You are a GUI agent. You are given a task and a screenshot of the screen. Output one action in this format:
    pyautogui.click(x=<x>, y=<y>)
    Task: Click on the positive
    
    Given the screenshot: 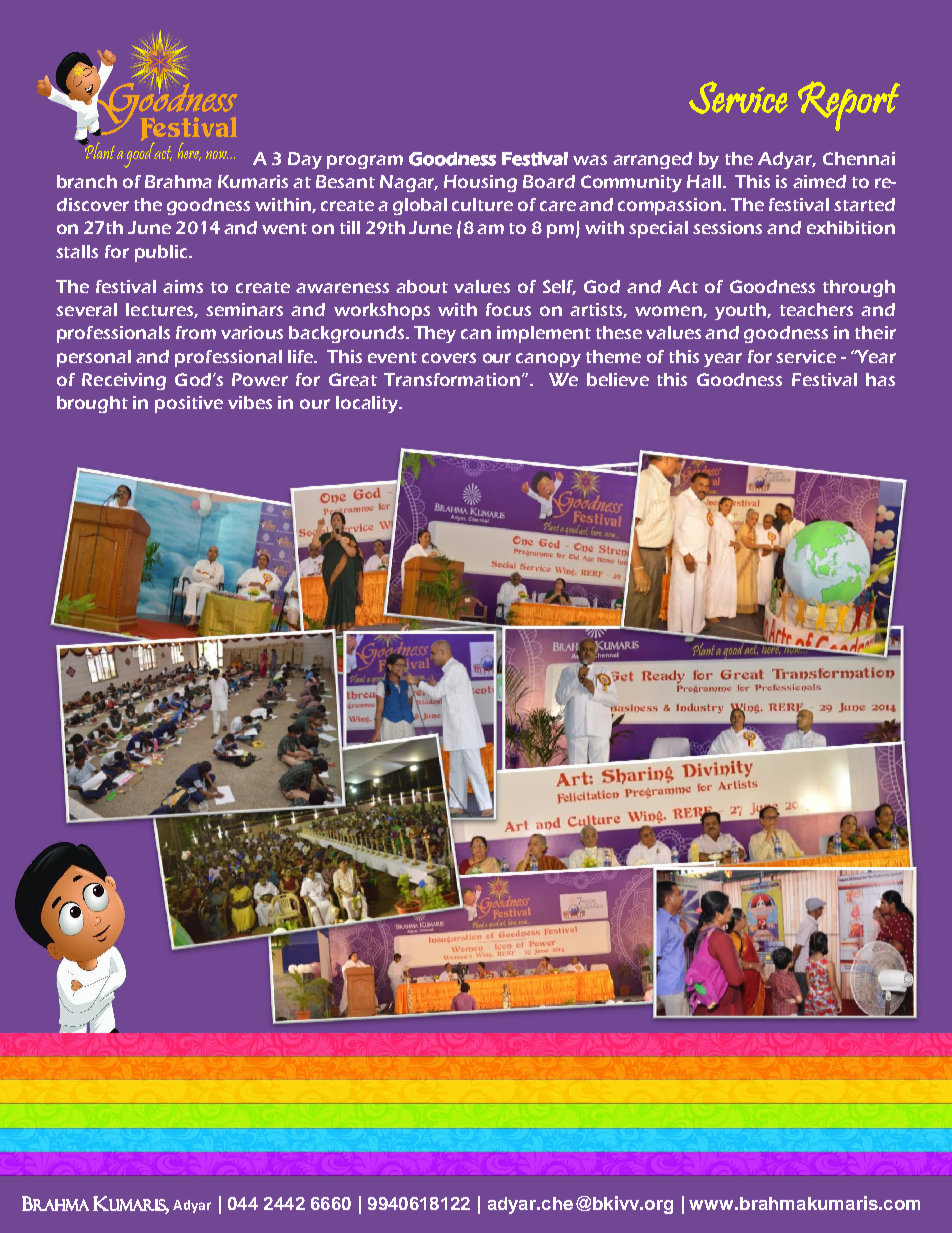 What is the action you would take?
    pyautogui.click(x=189, y=404)
